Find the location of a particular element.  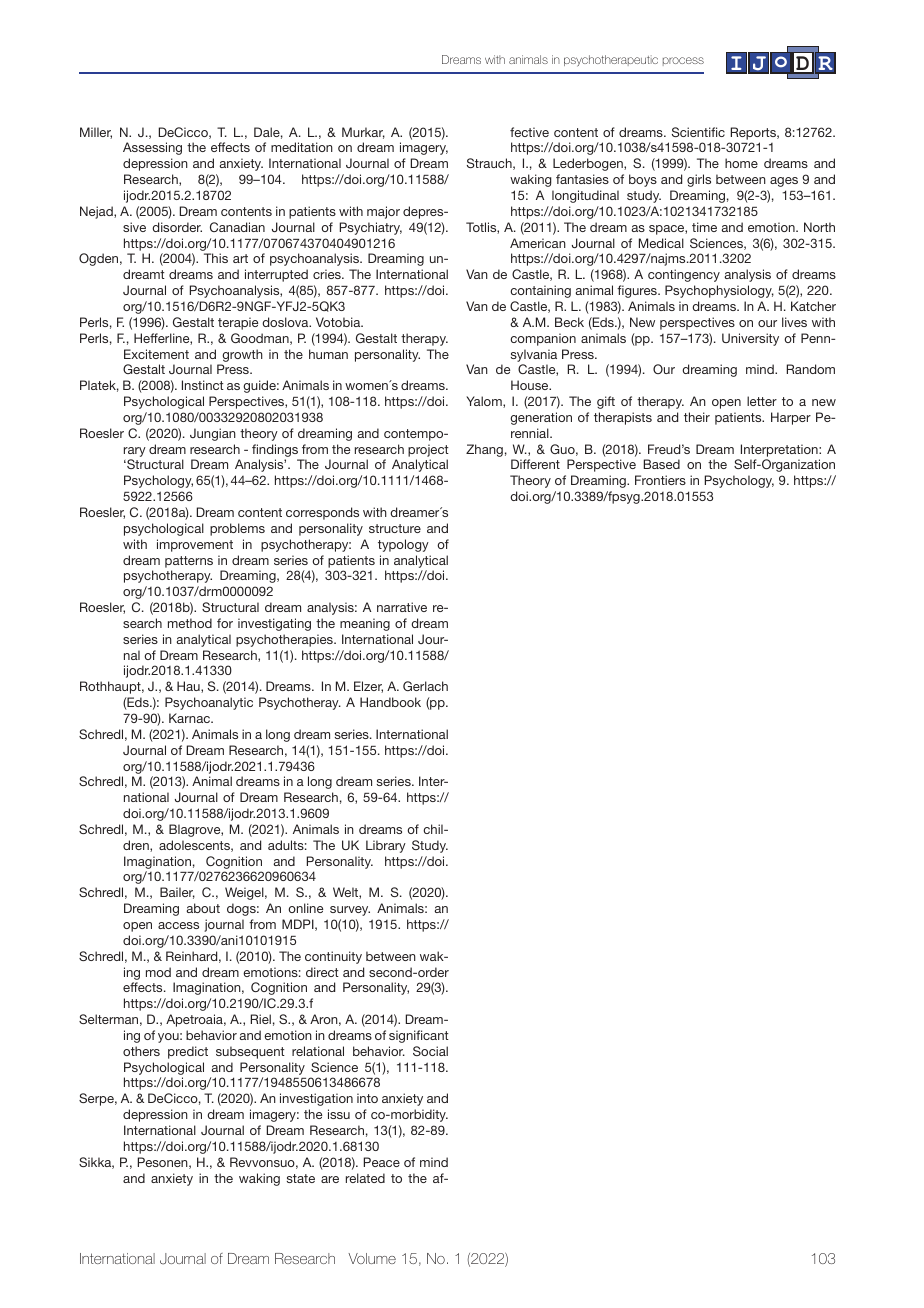

Social is located at coordinates (430, 1051).
